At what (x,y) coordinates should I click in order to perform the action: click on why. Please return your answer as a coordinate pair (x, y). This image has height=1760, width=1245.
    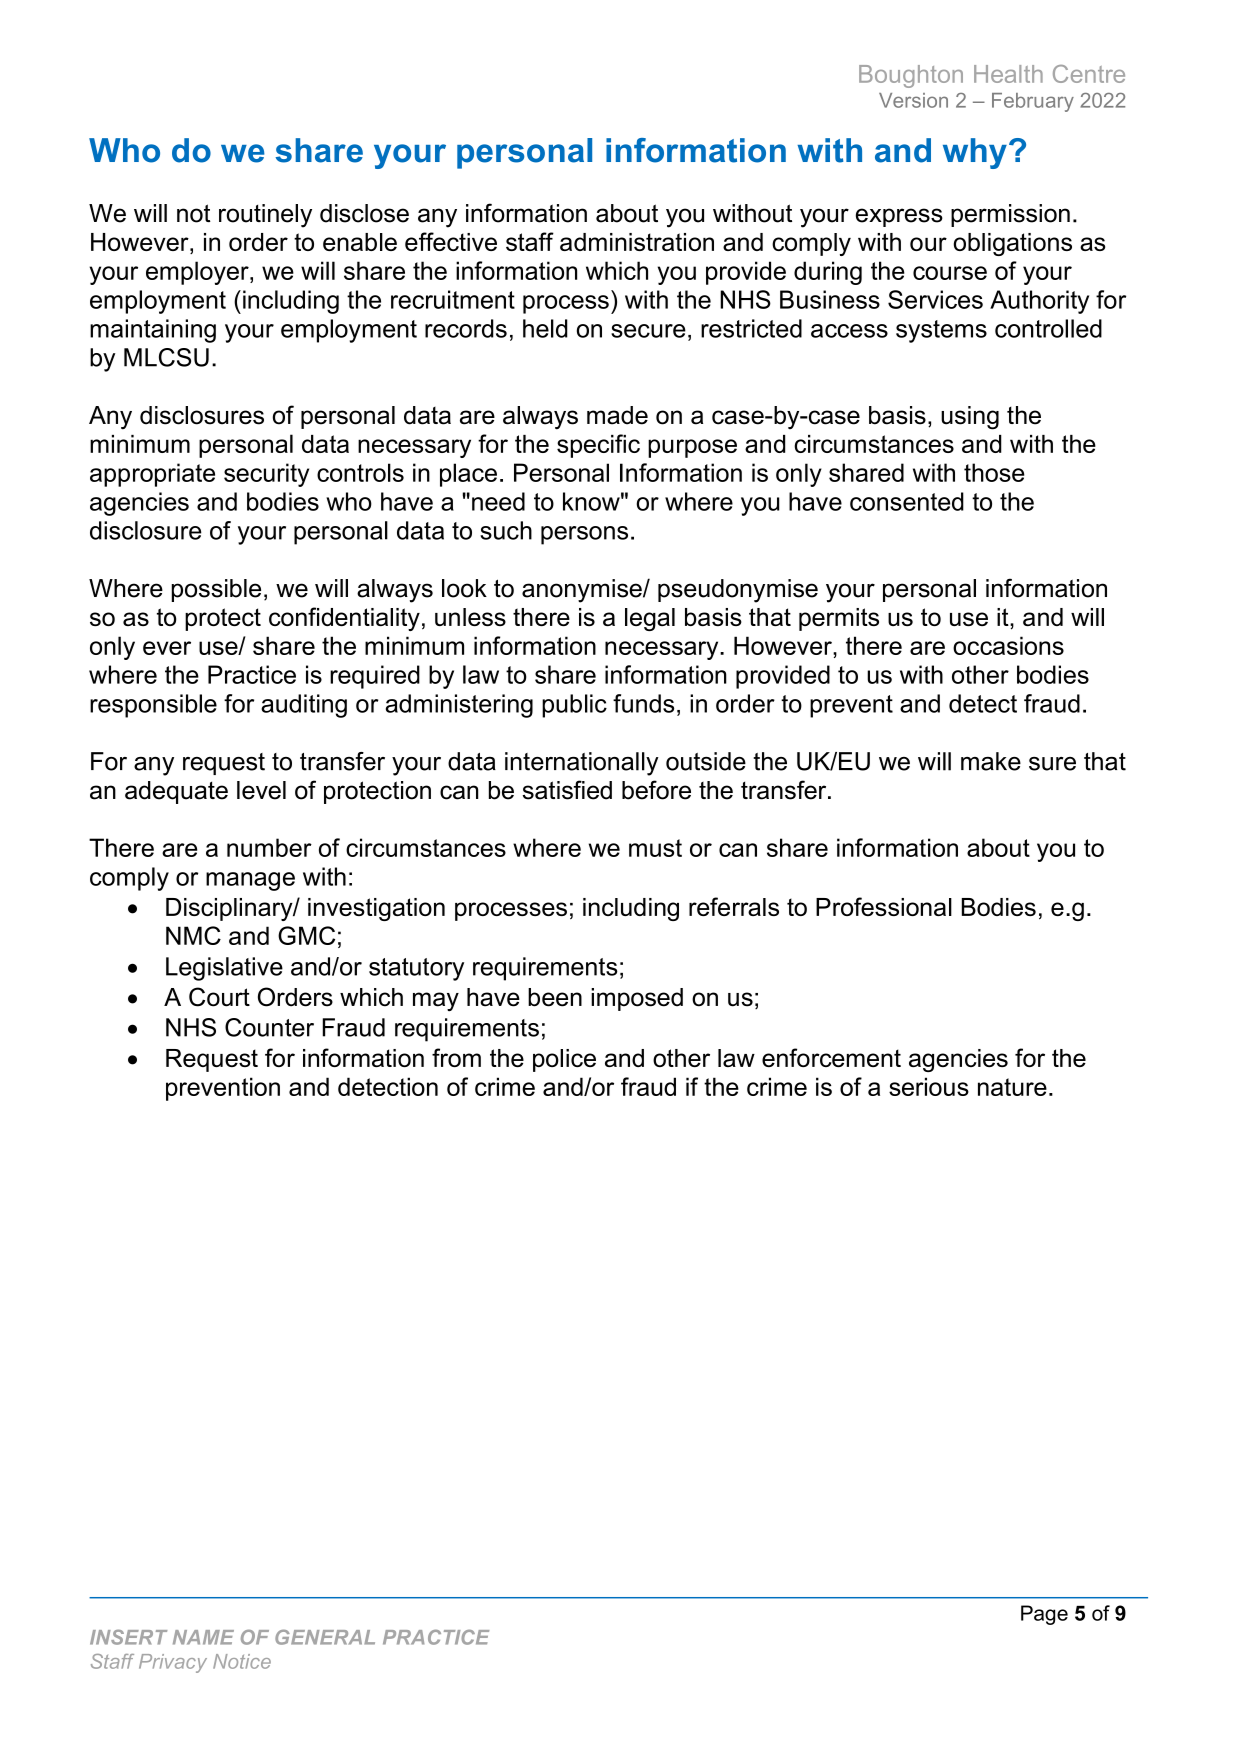
    Looking at the image, I should click on (975, 153).
